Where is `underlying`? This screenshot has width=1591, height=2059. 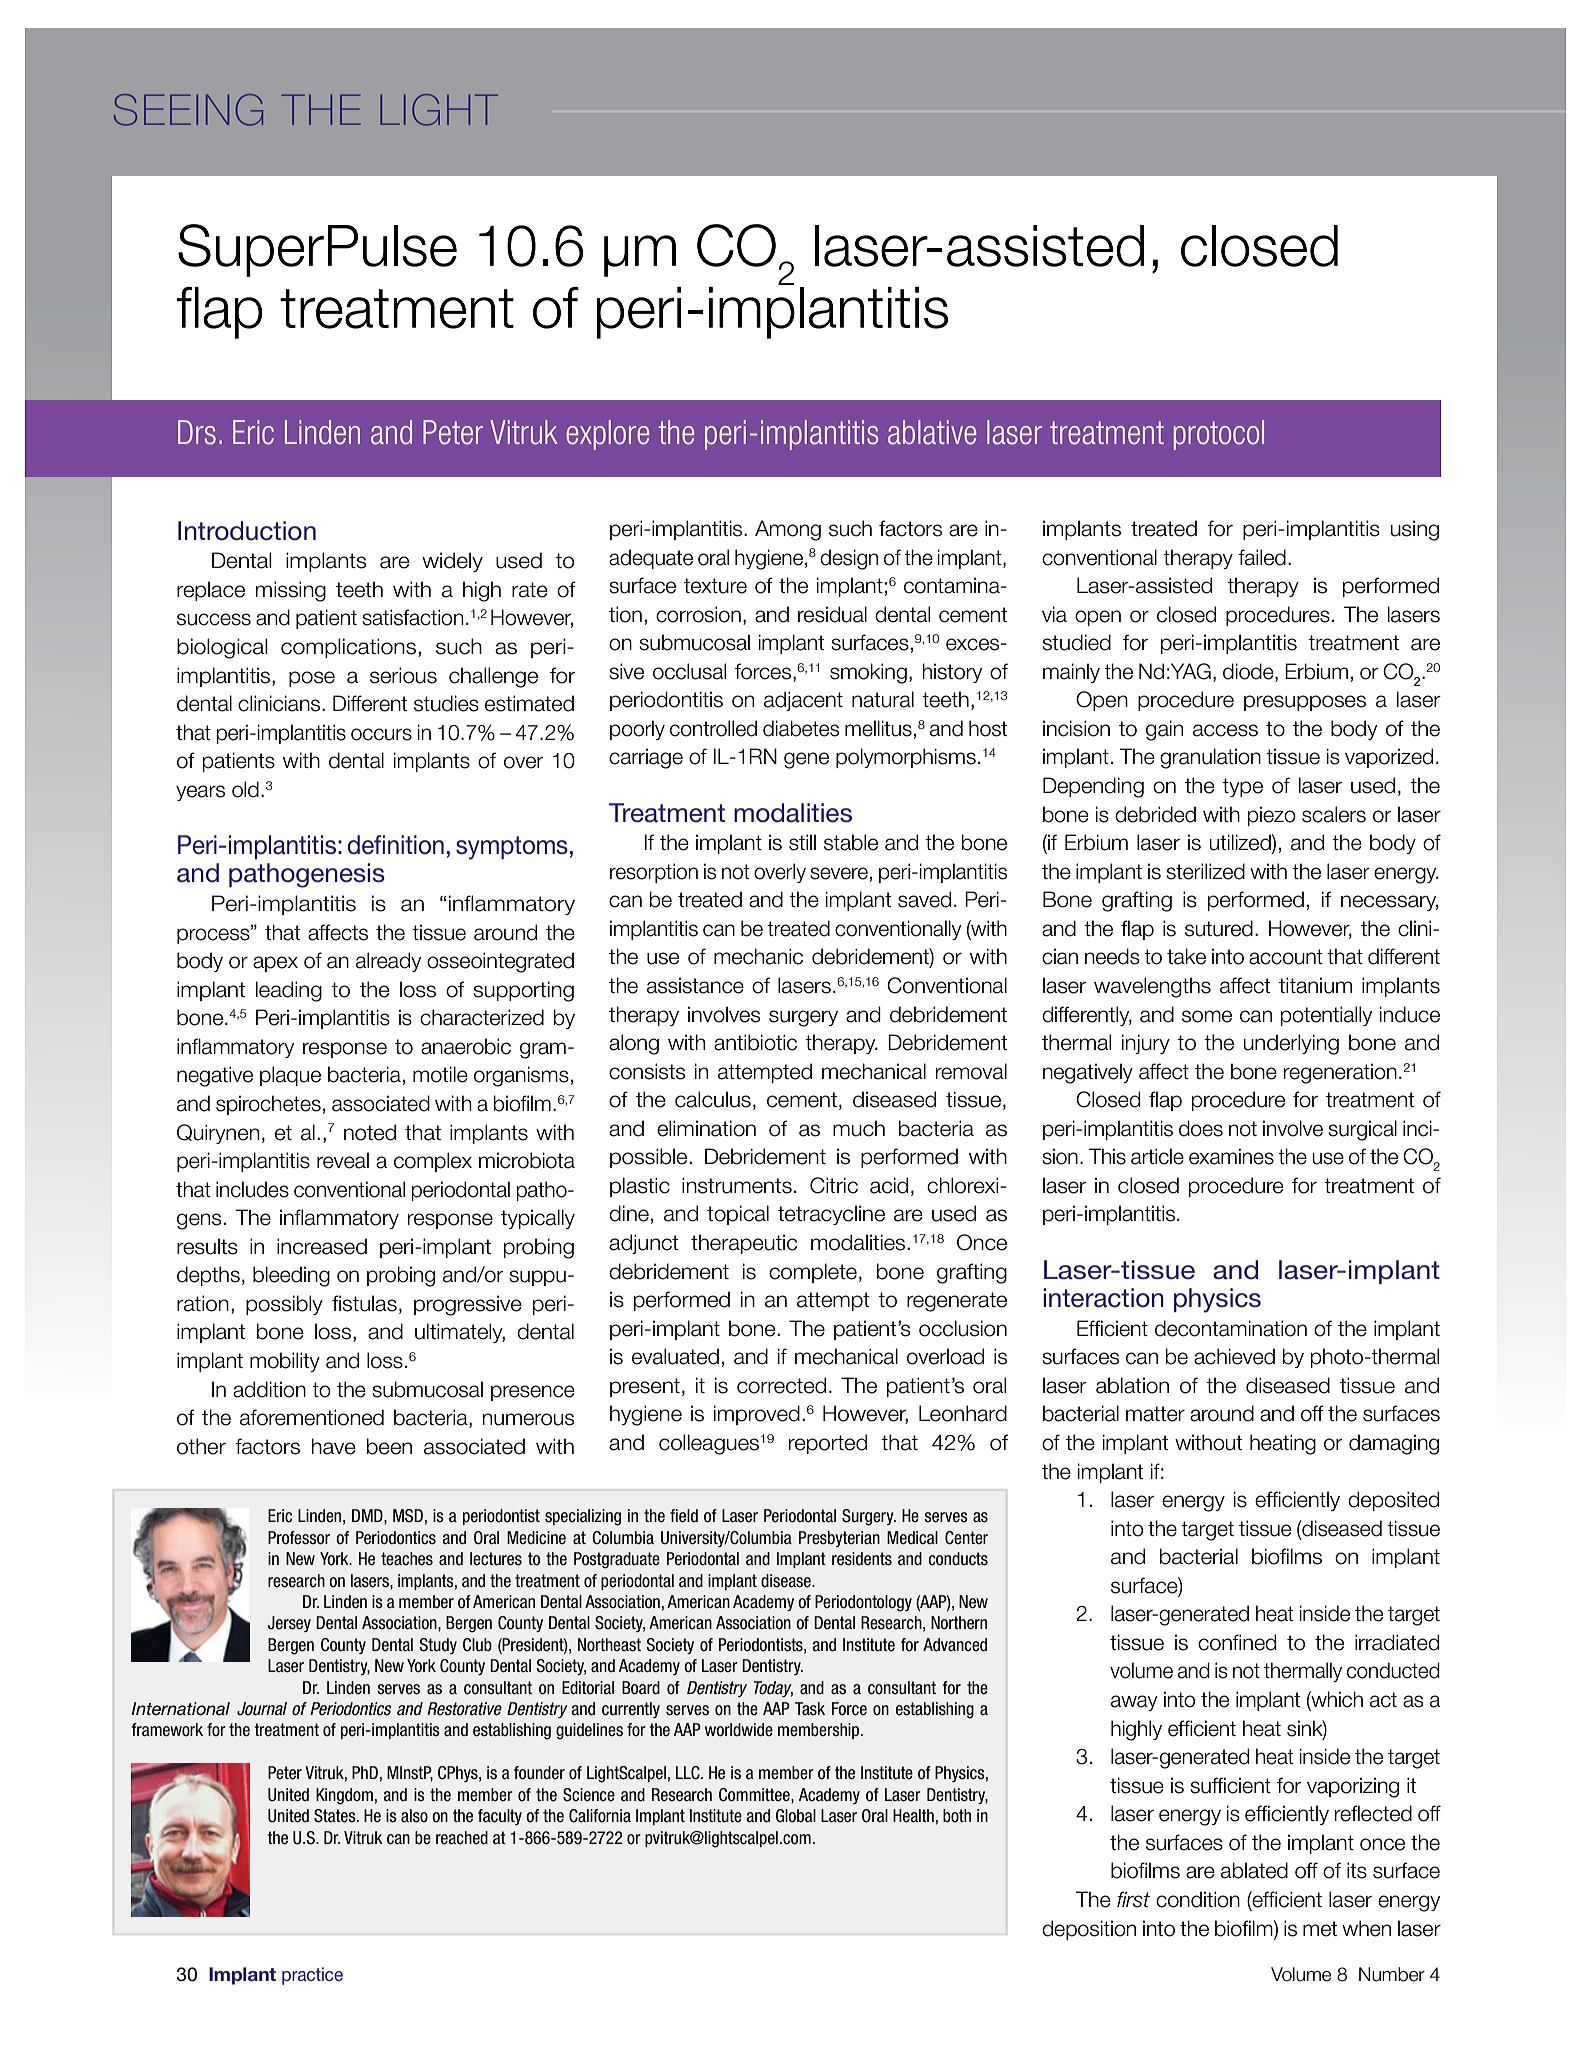
underlying is located at coordinates (1291, 1044).
